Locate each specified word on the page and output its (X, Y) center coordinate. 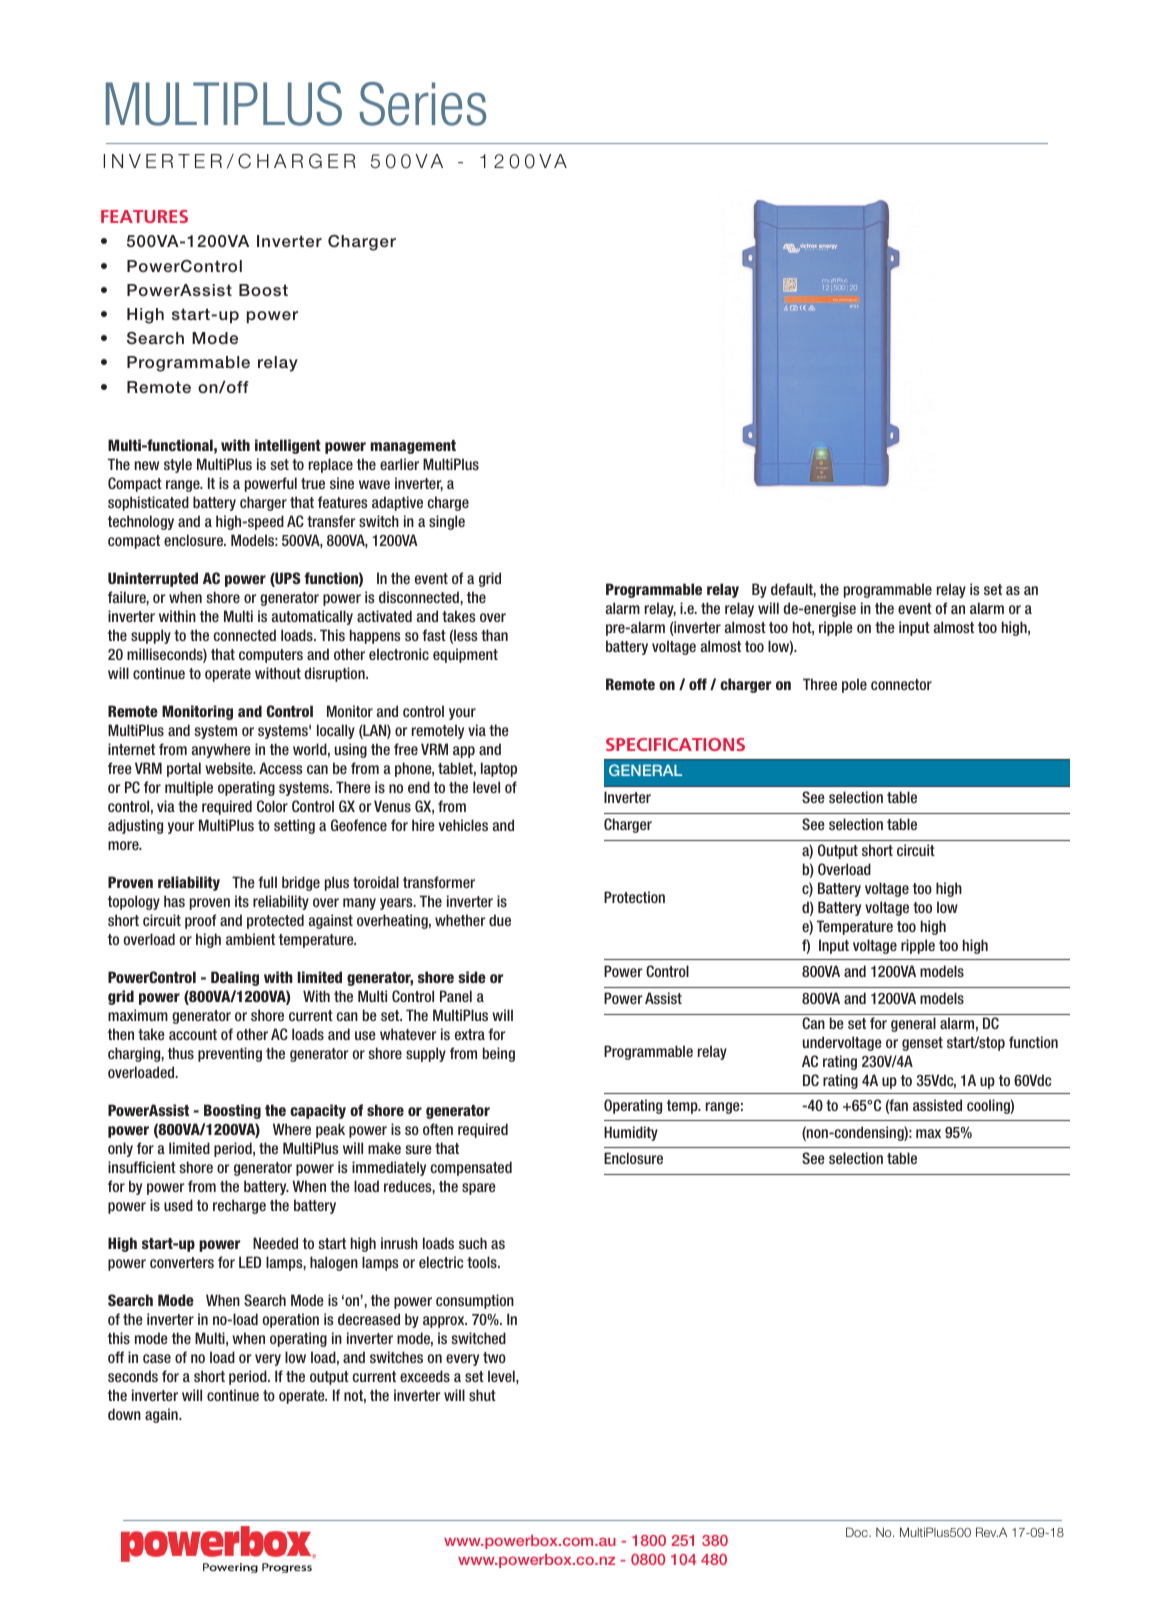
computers (271, 656)
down (124, 1414)
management (413, 447)
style (178, 465)
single (447, 522)
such (473, 1243)
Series (423, 104)
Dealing (235, 978)
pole (854, 685)
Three (820, 684)
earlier (399, 464)
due (500, 920)
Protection (634, 897)
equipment (465, 655)
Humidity (631, 1133)
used (178, 1205)
